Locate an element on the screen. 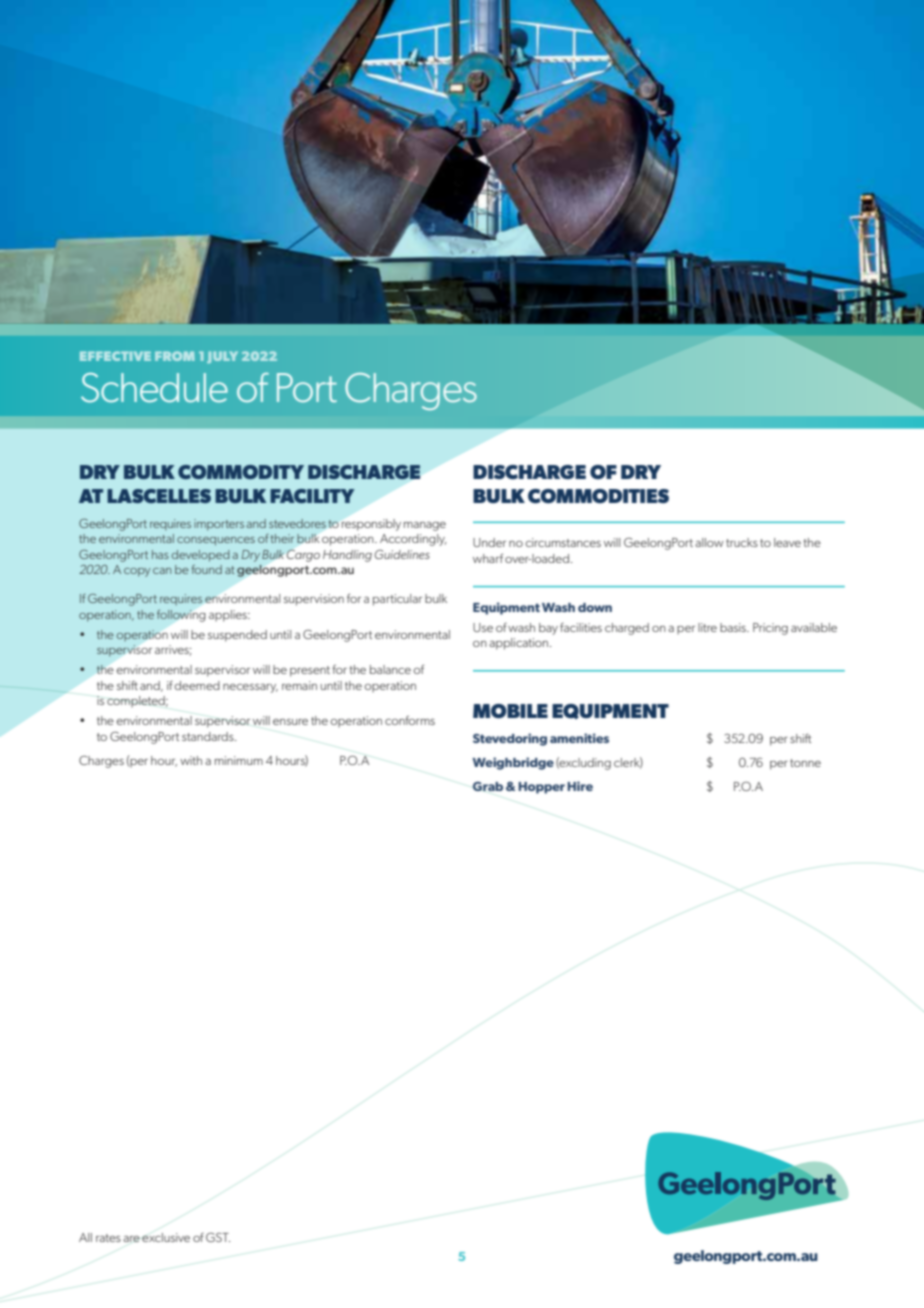 The image size is (924, 1308). COMMODITIES is located at coordinates (598, 496).
